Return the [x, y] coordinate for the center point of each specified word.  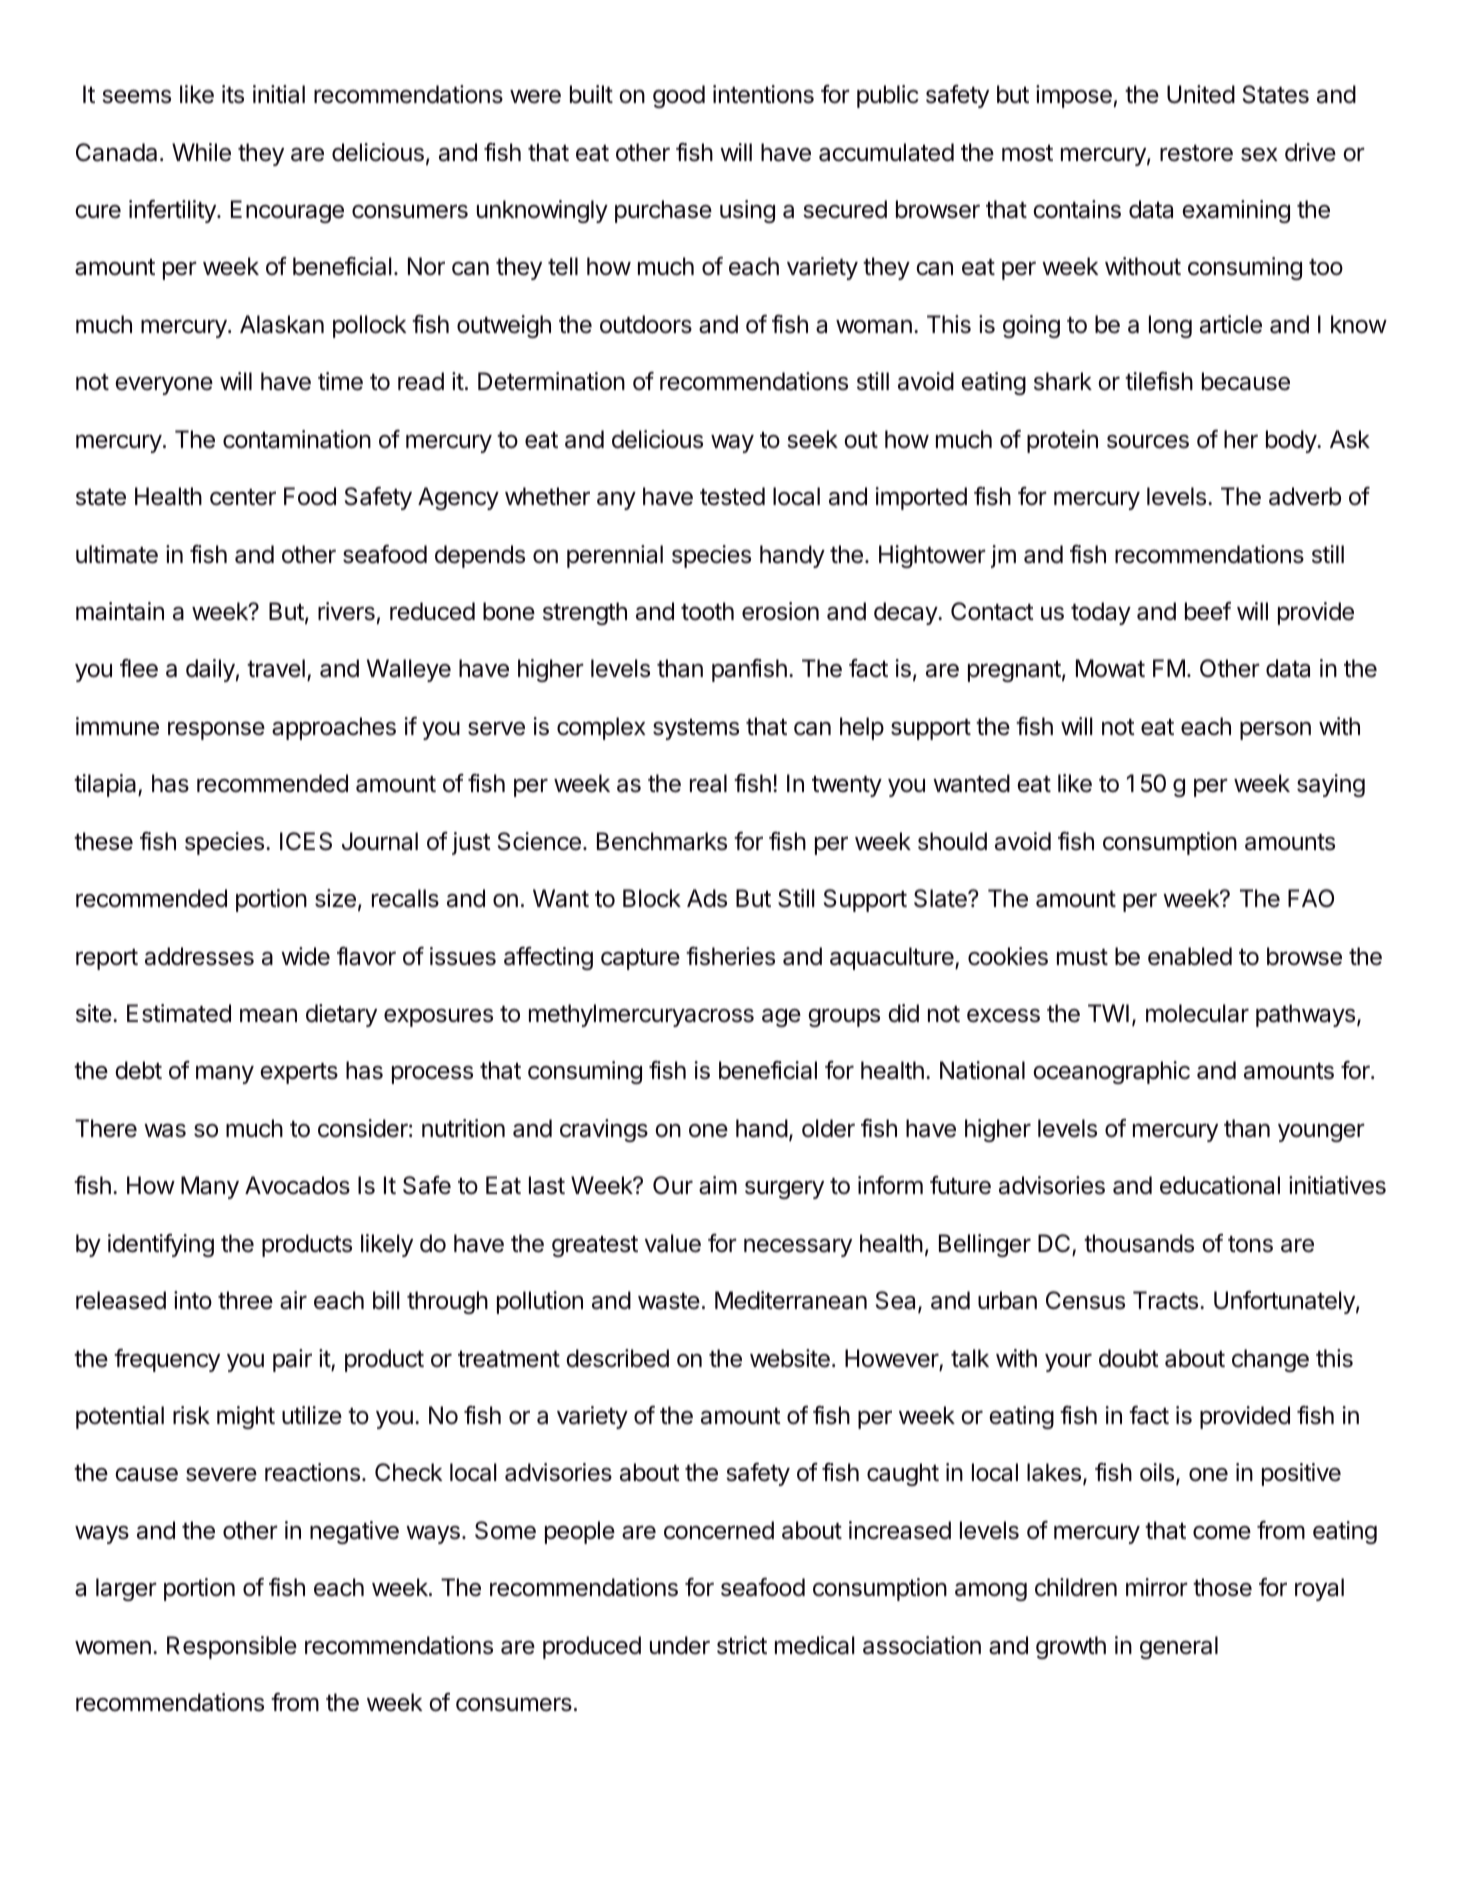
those [1222, 1587]
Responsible [232, 1647]
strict [742, 1645]
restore [1196, 153]
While [201, 152]
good [679, 96]
